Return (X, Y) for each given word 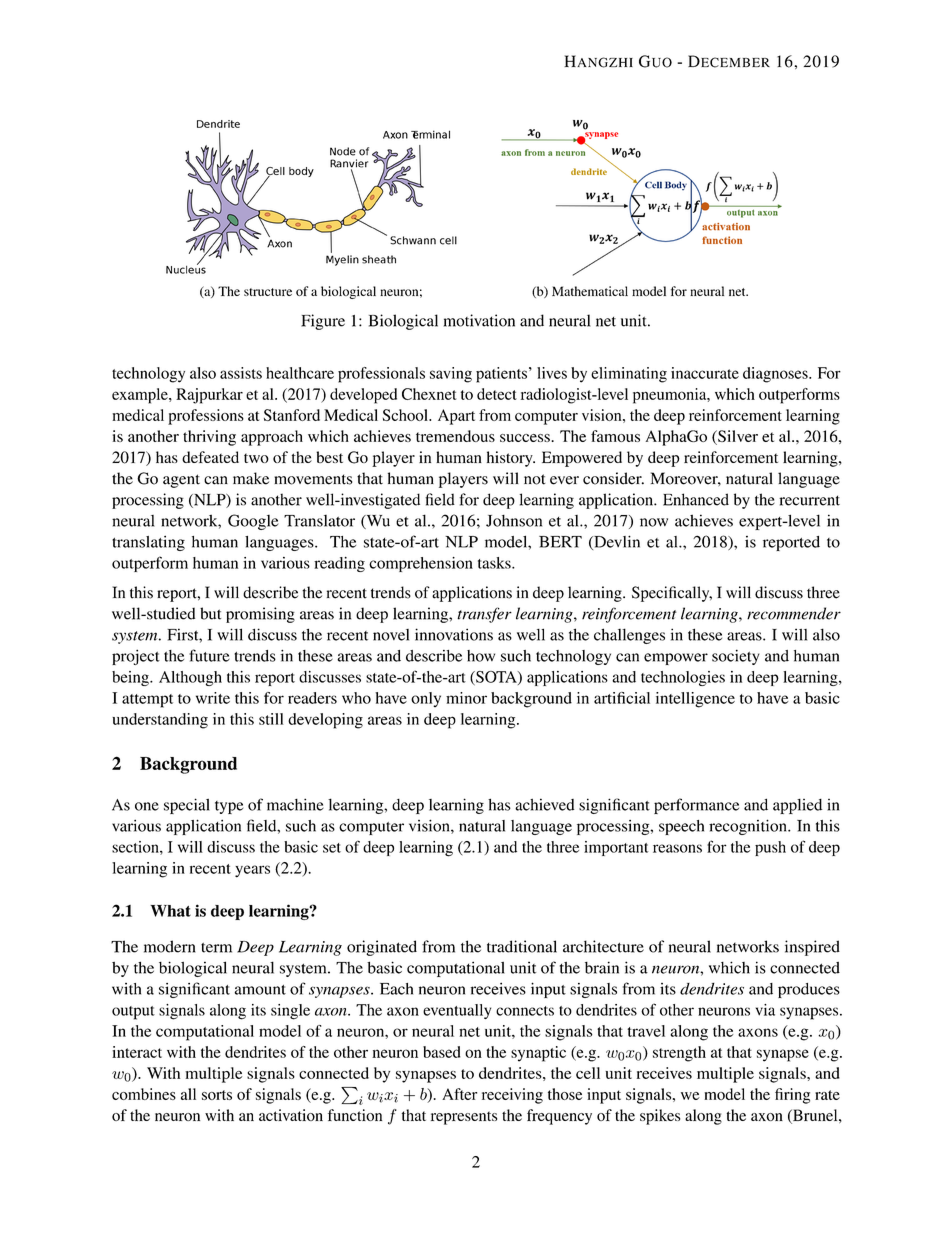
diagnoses (776, 375)
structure (268, 292)
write (213, 698)
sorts (217, 1095)
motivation (479, 320)
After (459, 1094)
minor (466, 698)
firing (792, 1096)
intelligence (695, 700)
